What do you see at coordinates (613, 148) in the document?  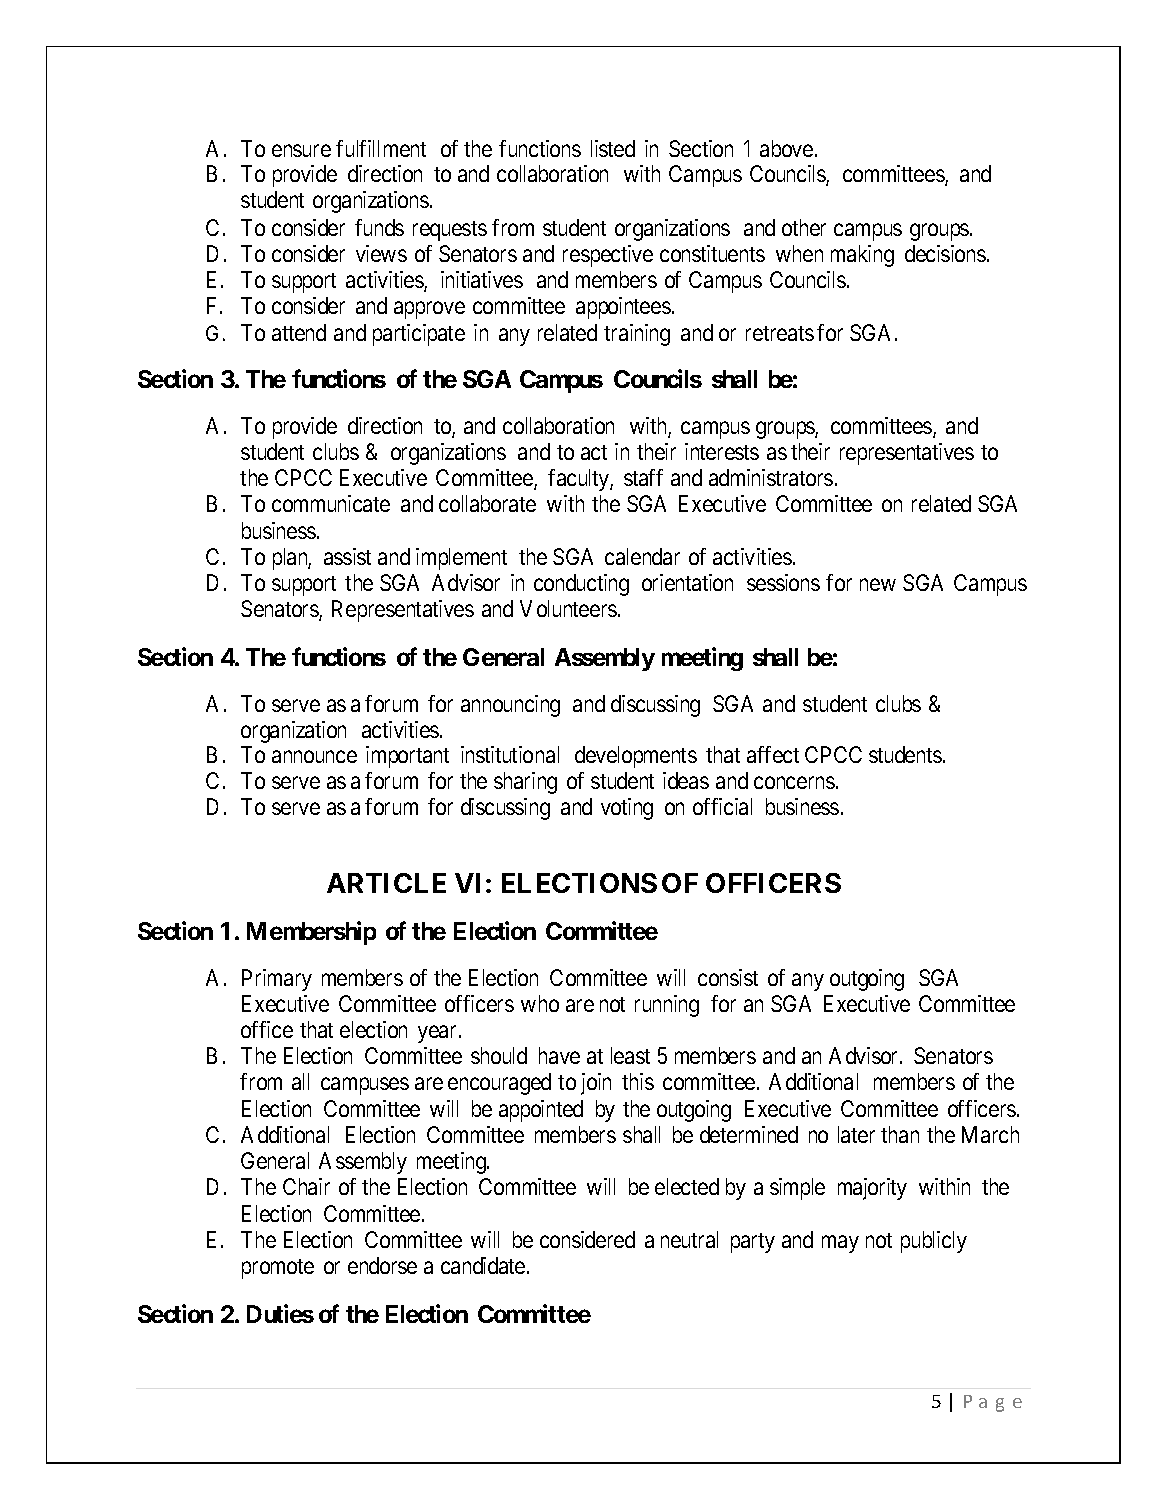 I see `listed` at bounding box center [613, 148].
